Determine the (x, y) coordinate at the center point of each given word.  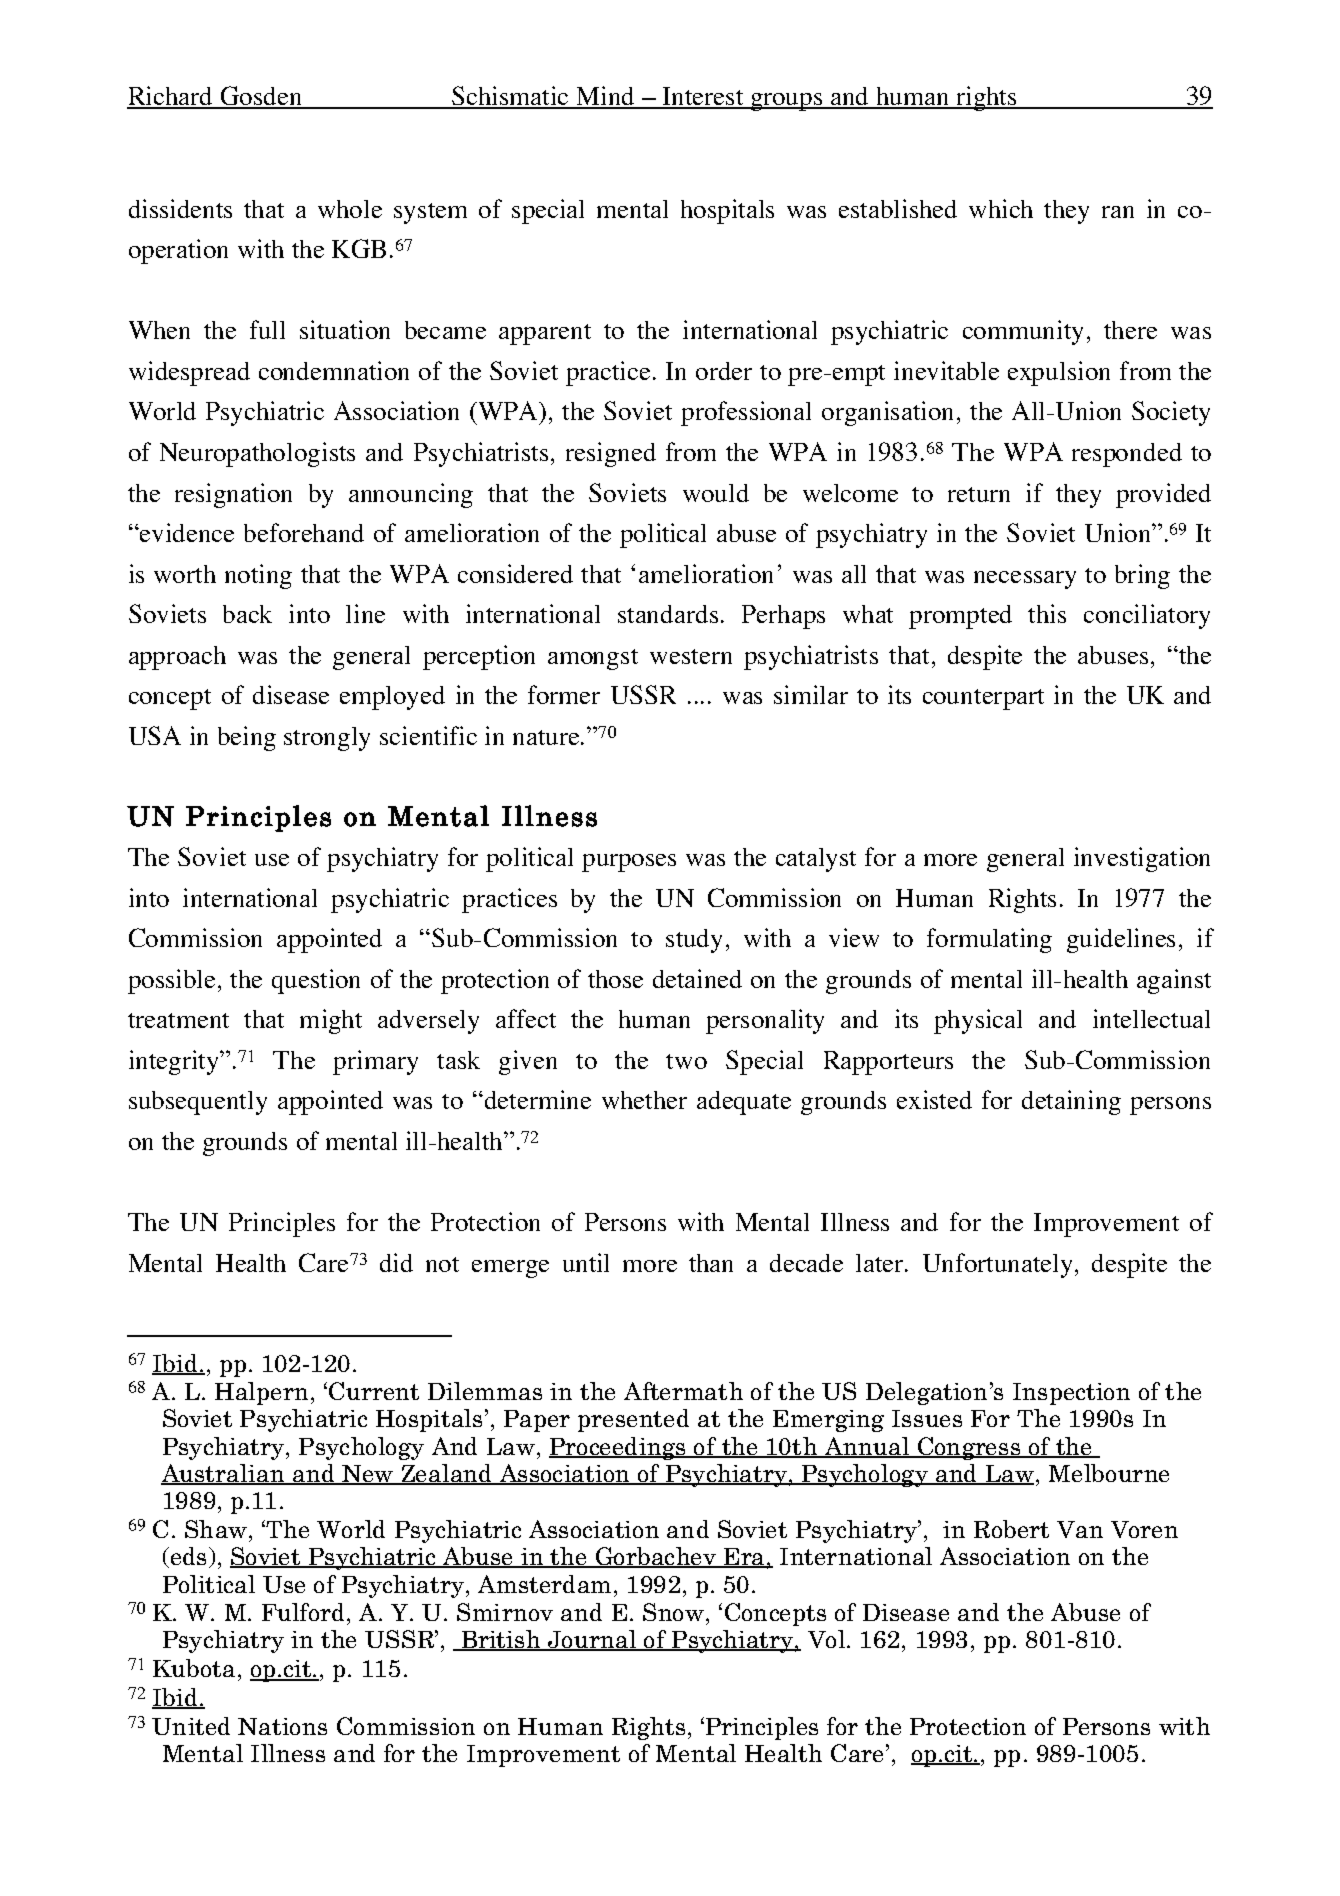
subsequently (198, 1103)
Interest (703, 97)
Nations (282, 1726)
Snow (673, 1612)
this (1047, 613)
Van (1080, 1529)
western (691, 656)
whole (350, 209)
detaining (1071, 1102)
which (1001, 208)
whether (644, 1100)
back (247, 614)
